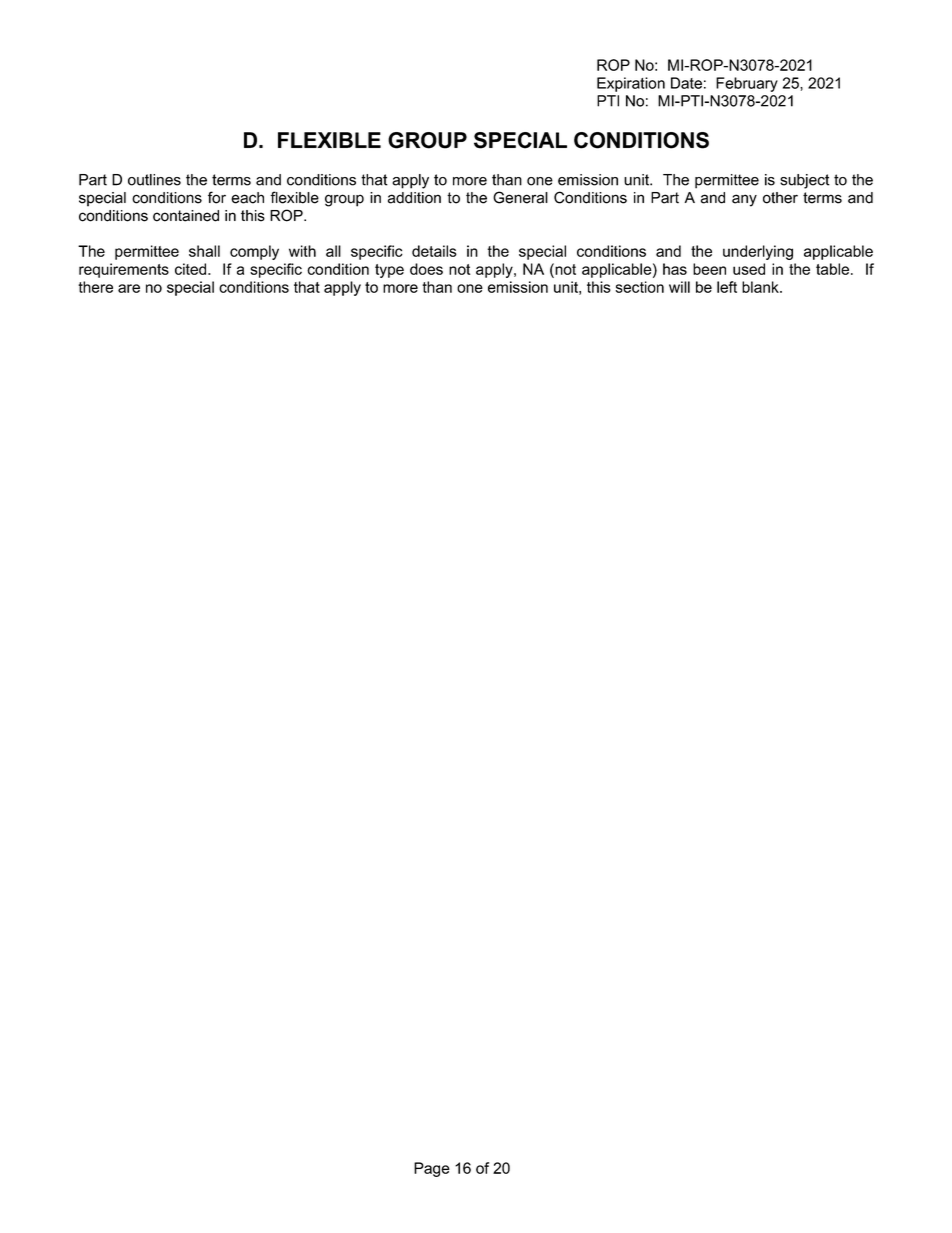 This document has height=1233, width=952. I want to click on Page, so click(432, 1169).
